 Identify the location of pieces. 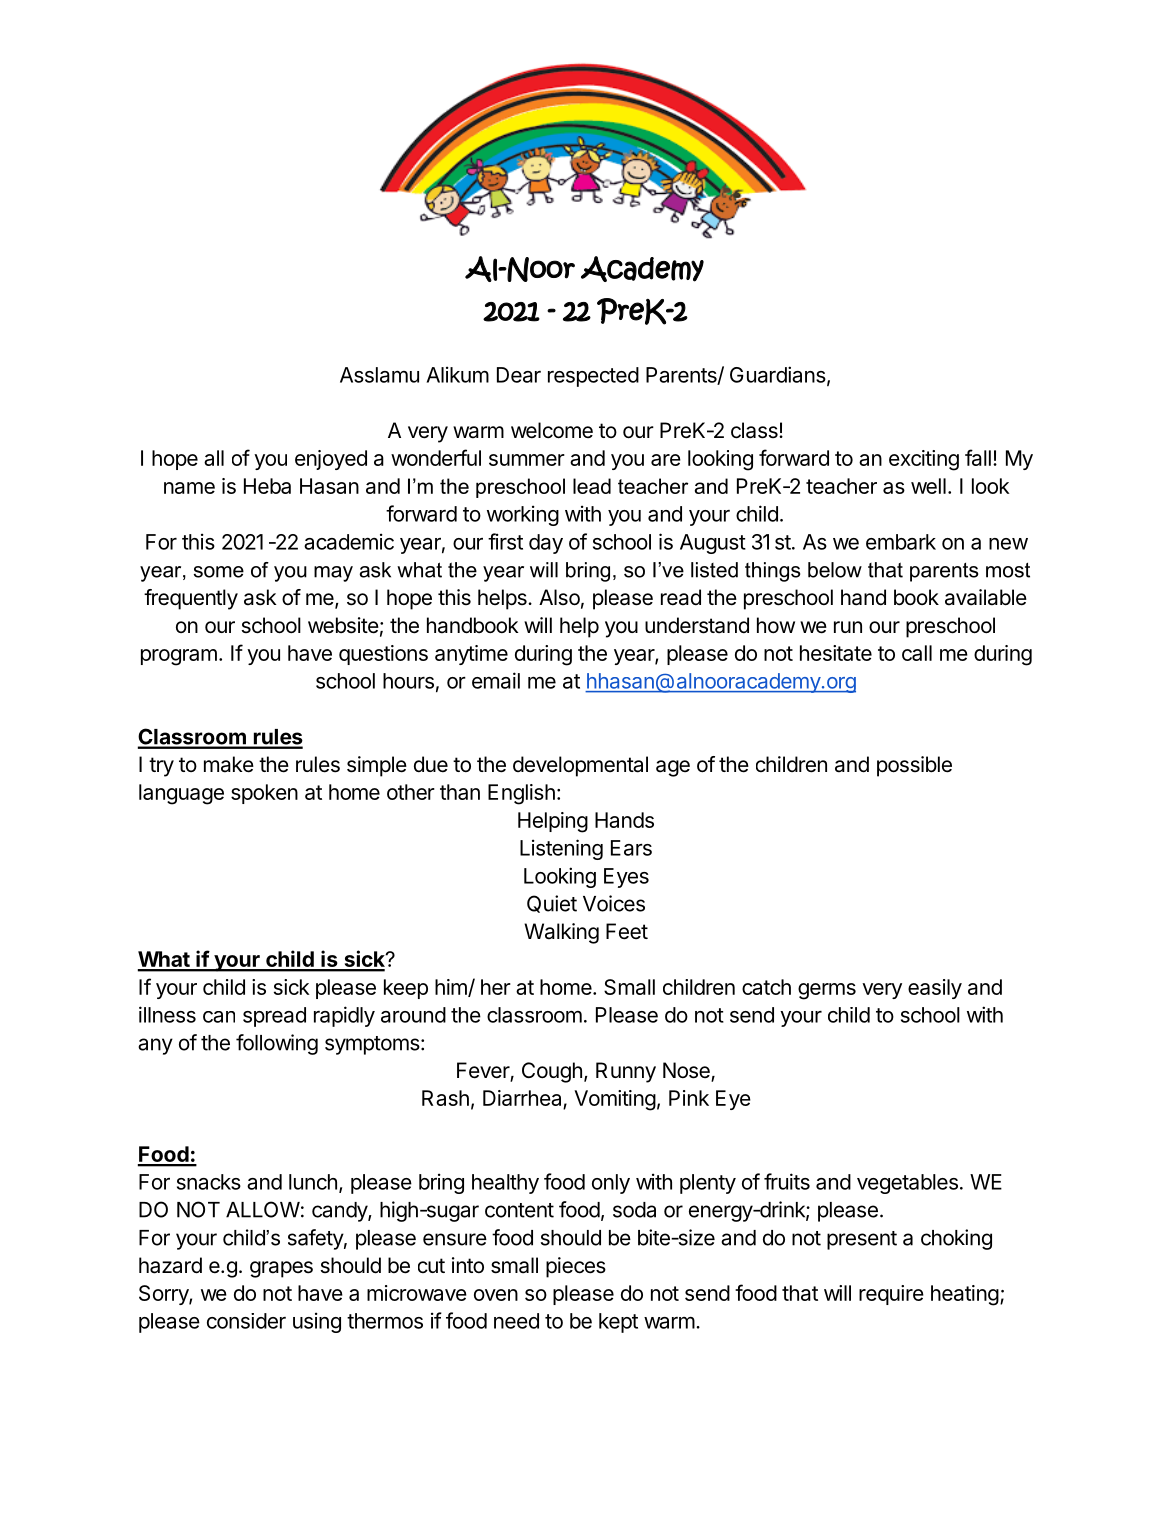
(576, 1267).
